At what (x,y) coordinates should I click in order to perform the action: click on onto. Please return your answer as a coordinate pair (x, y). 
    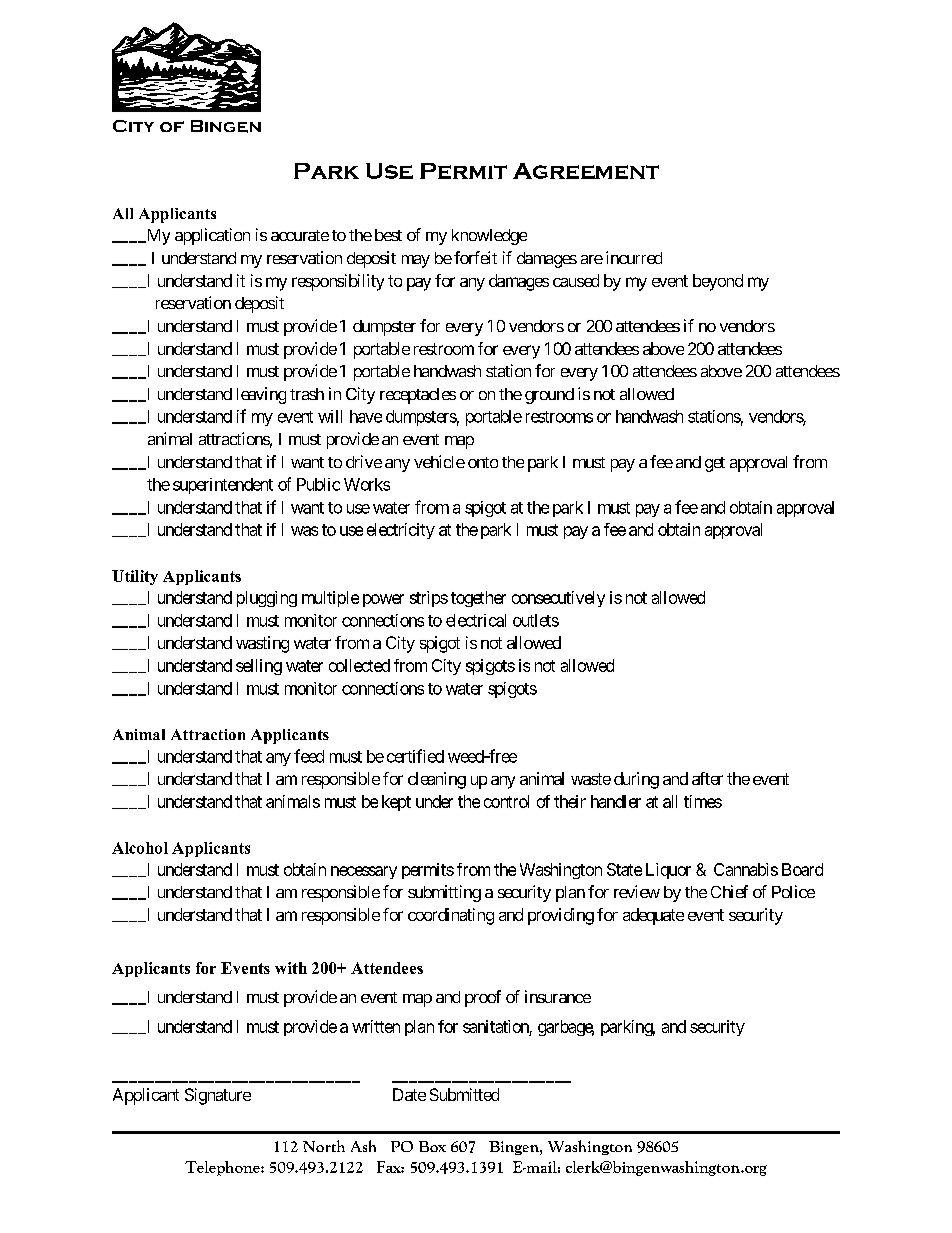
    Looking at the image, I should click on (483, 462).
